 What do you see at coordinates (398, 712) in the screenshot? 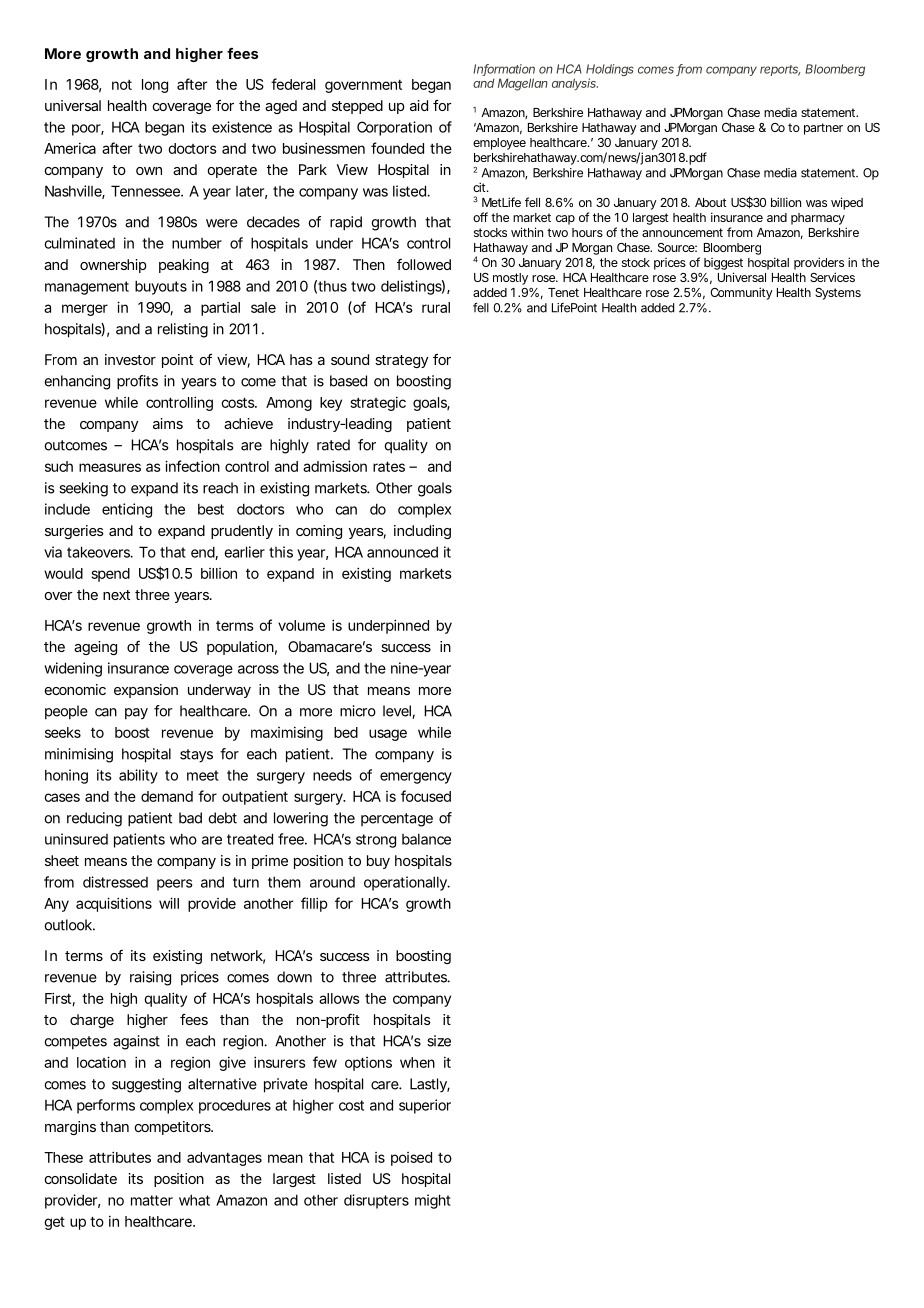
I see `level` at bounding box center [398, 712].
